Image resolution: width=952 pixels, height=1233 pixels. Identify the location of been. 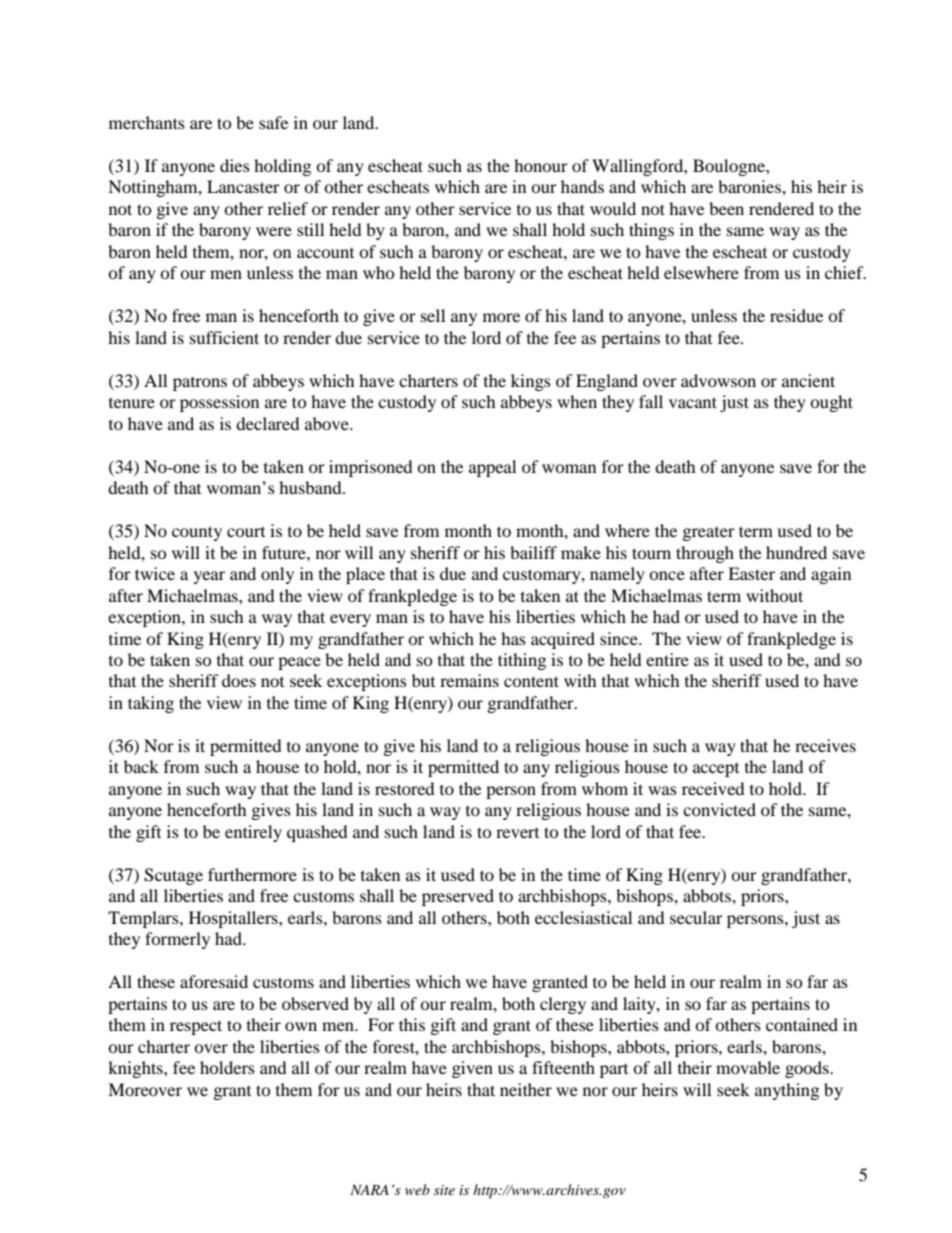
(726, 208).
